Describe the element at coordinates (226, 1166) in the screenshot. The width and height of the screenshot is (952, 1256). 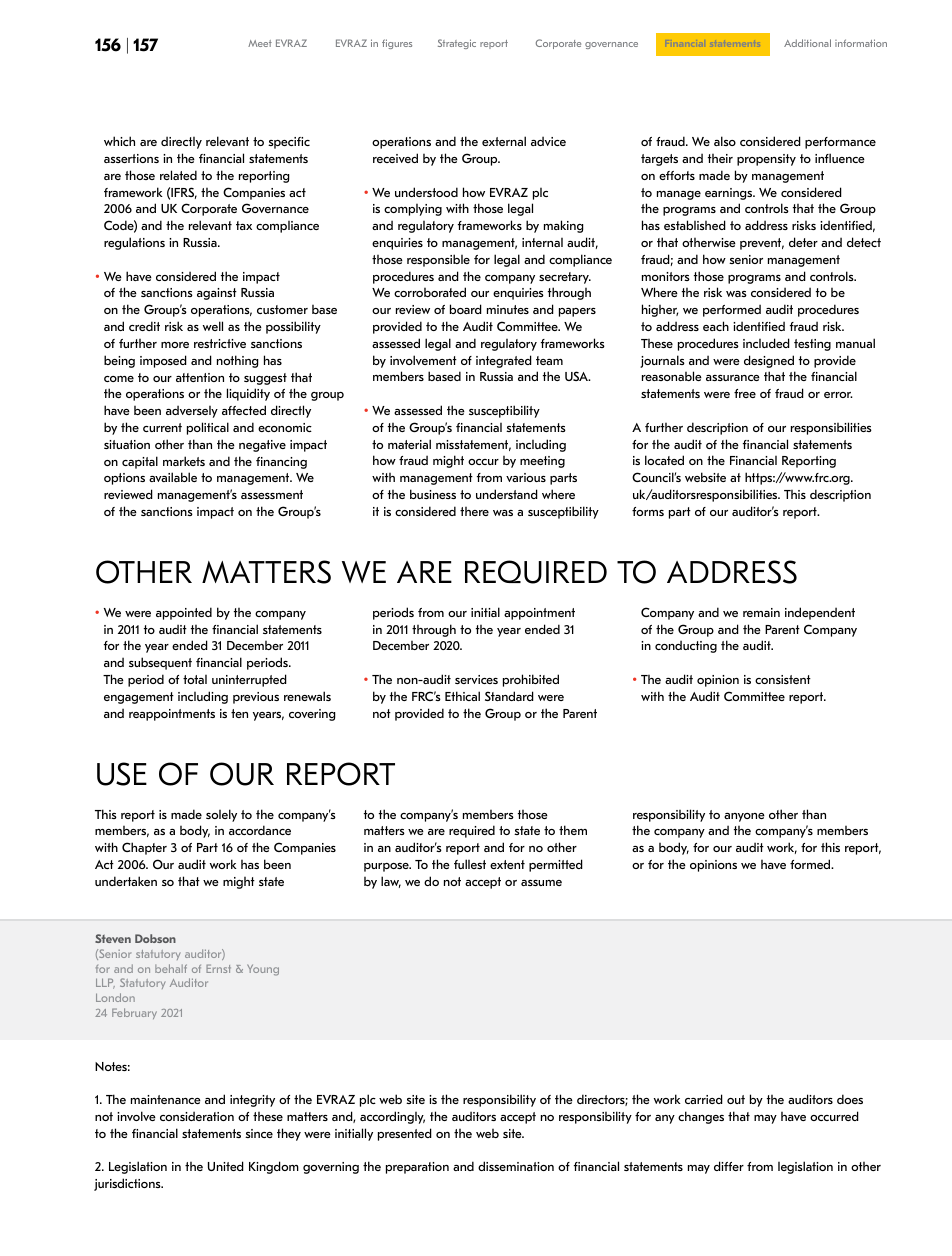
I see `United` at that location.
